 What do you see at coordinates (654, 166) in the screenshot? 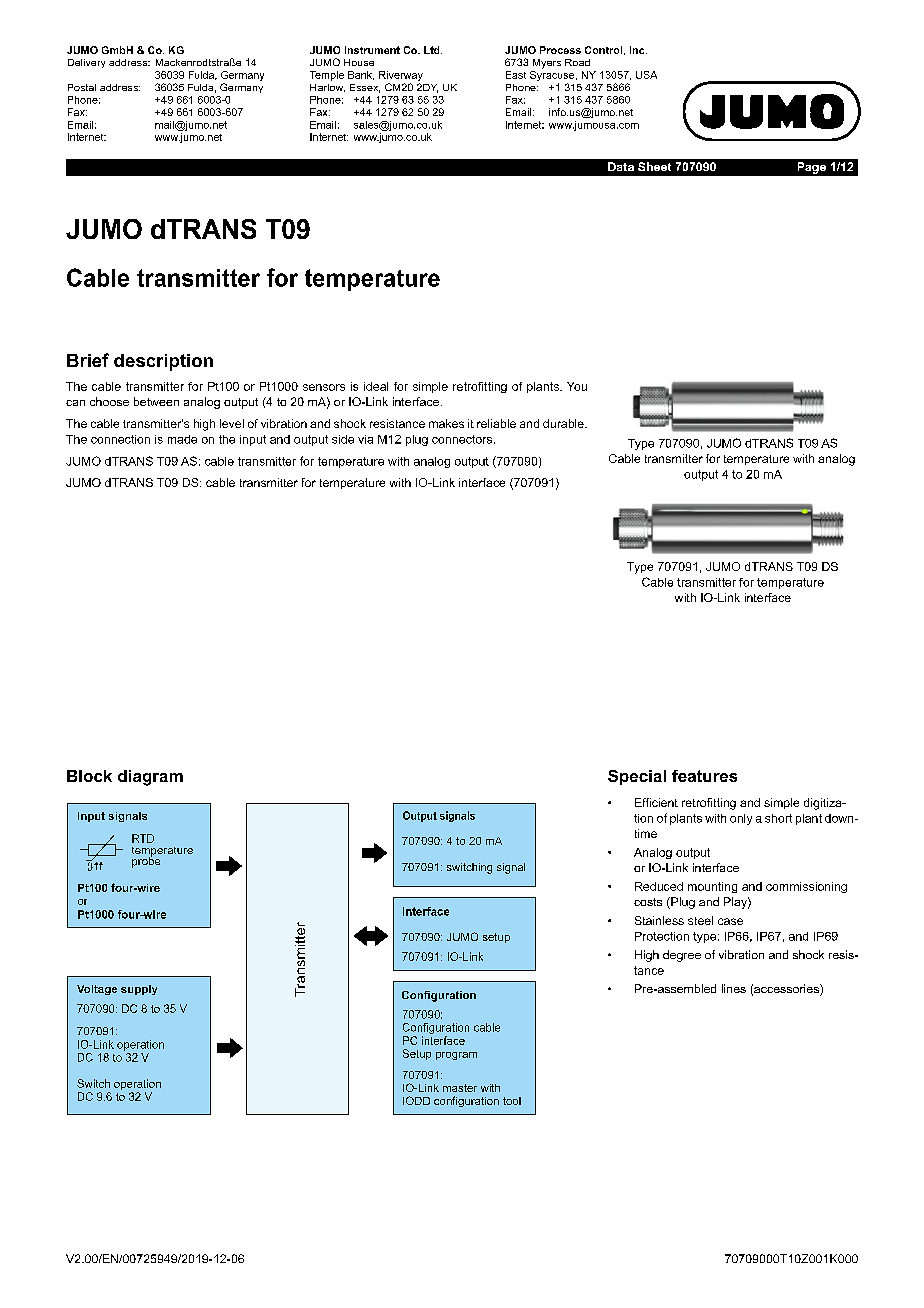
I see `Sheet` at bounding box center [654, 166].
